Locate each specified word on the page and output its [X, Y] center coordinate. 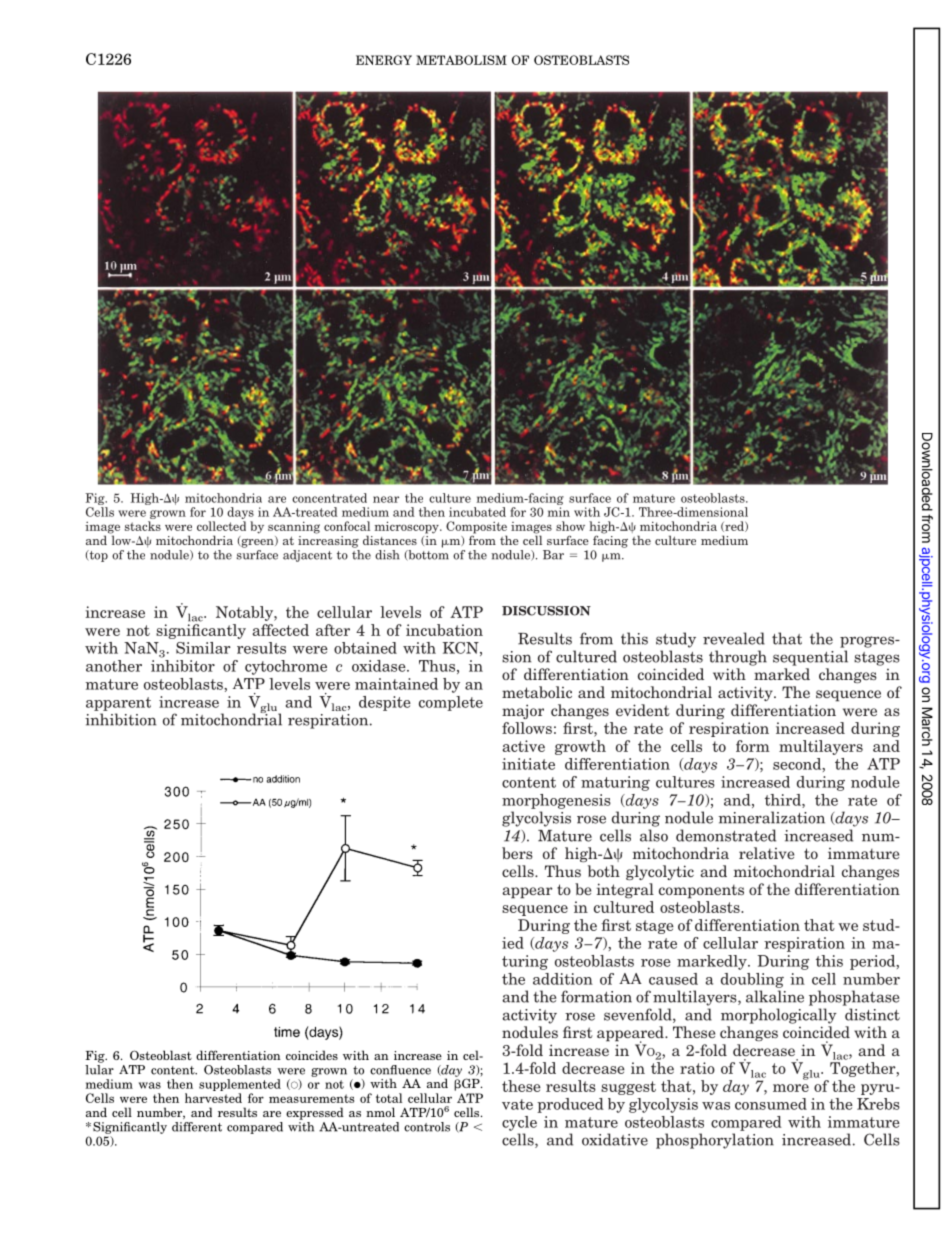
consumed [771, 1104]
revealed [734, 638]
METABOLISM [461, 60]
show [570, 526]
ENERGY [384, 60]
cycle [519, 1123]
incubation [444, 630]
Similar [203, 648]
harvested [213, 1098]
